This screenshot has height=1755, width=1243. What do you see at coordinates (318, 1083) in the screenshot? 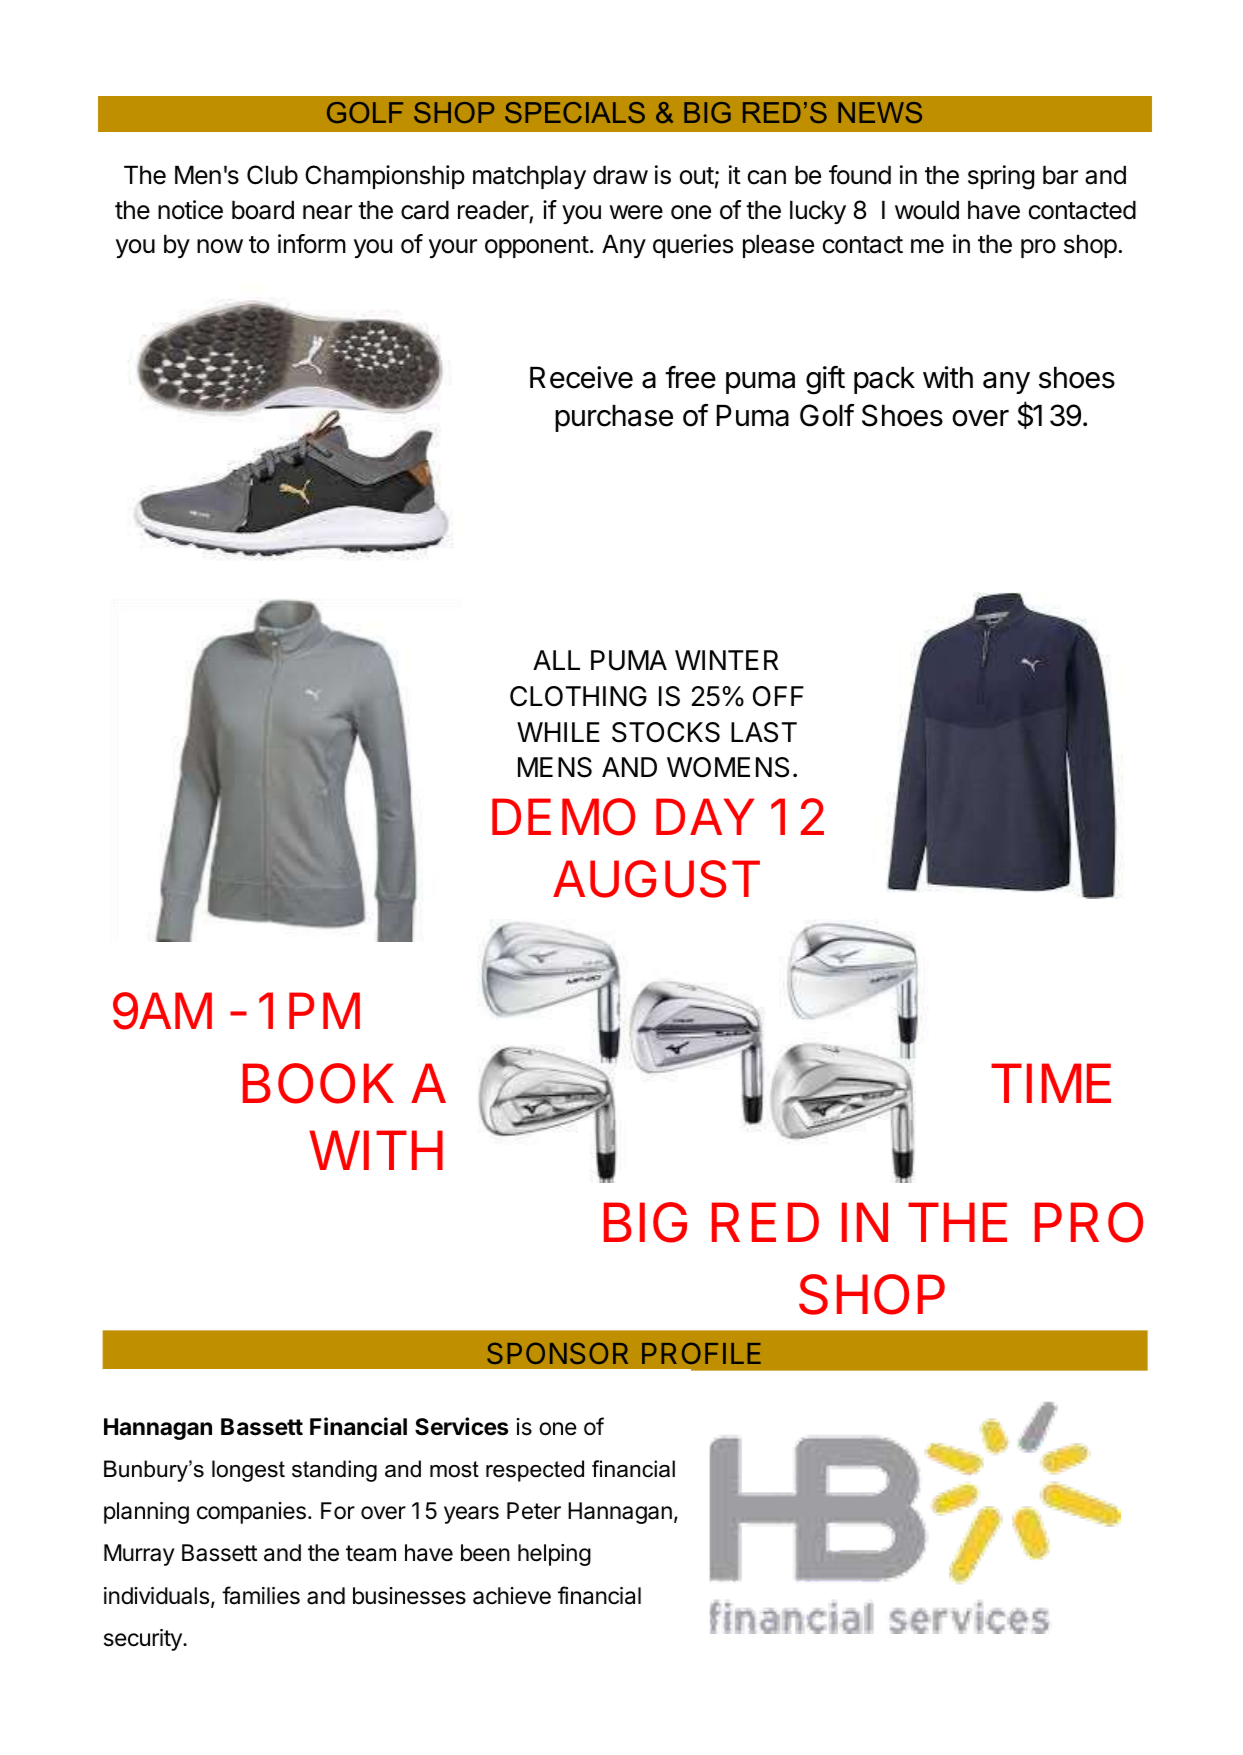
I see `BOOK` at bounding box center [318, 1083].
